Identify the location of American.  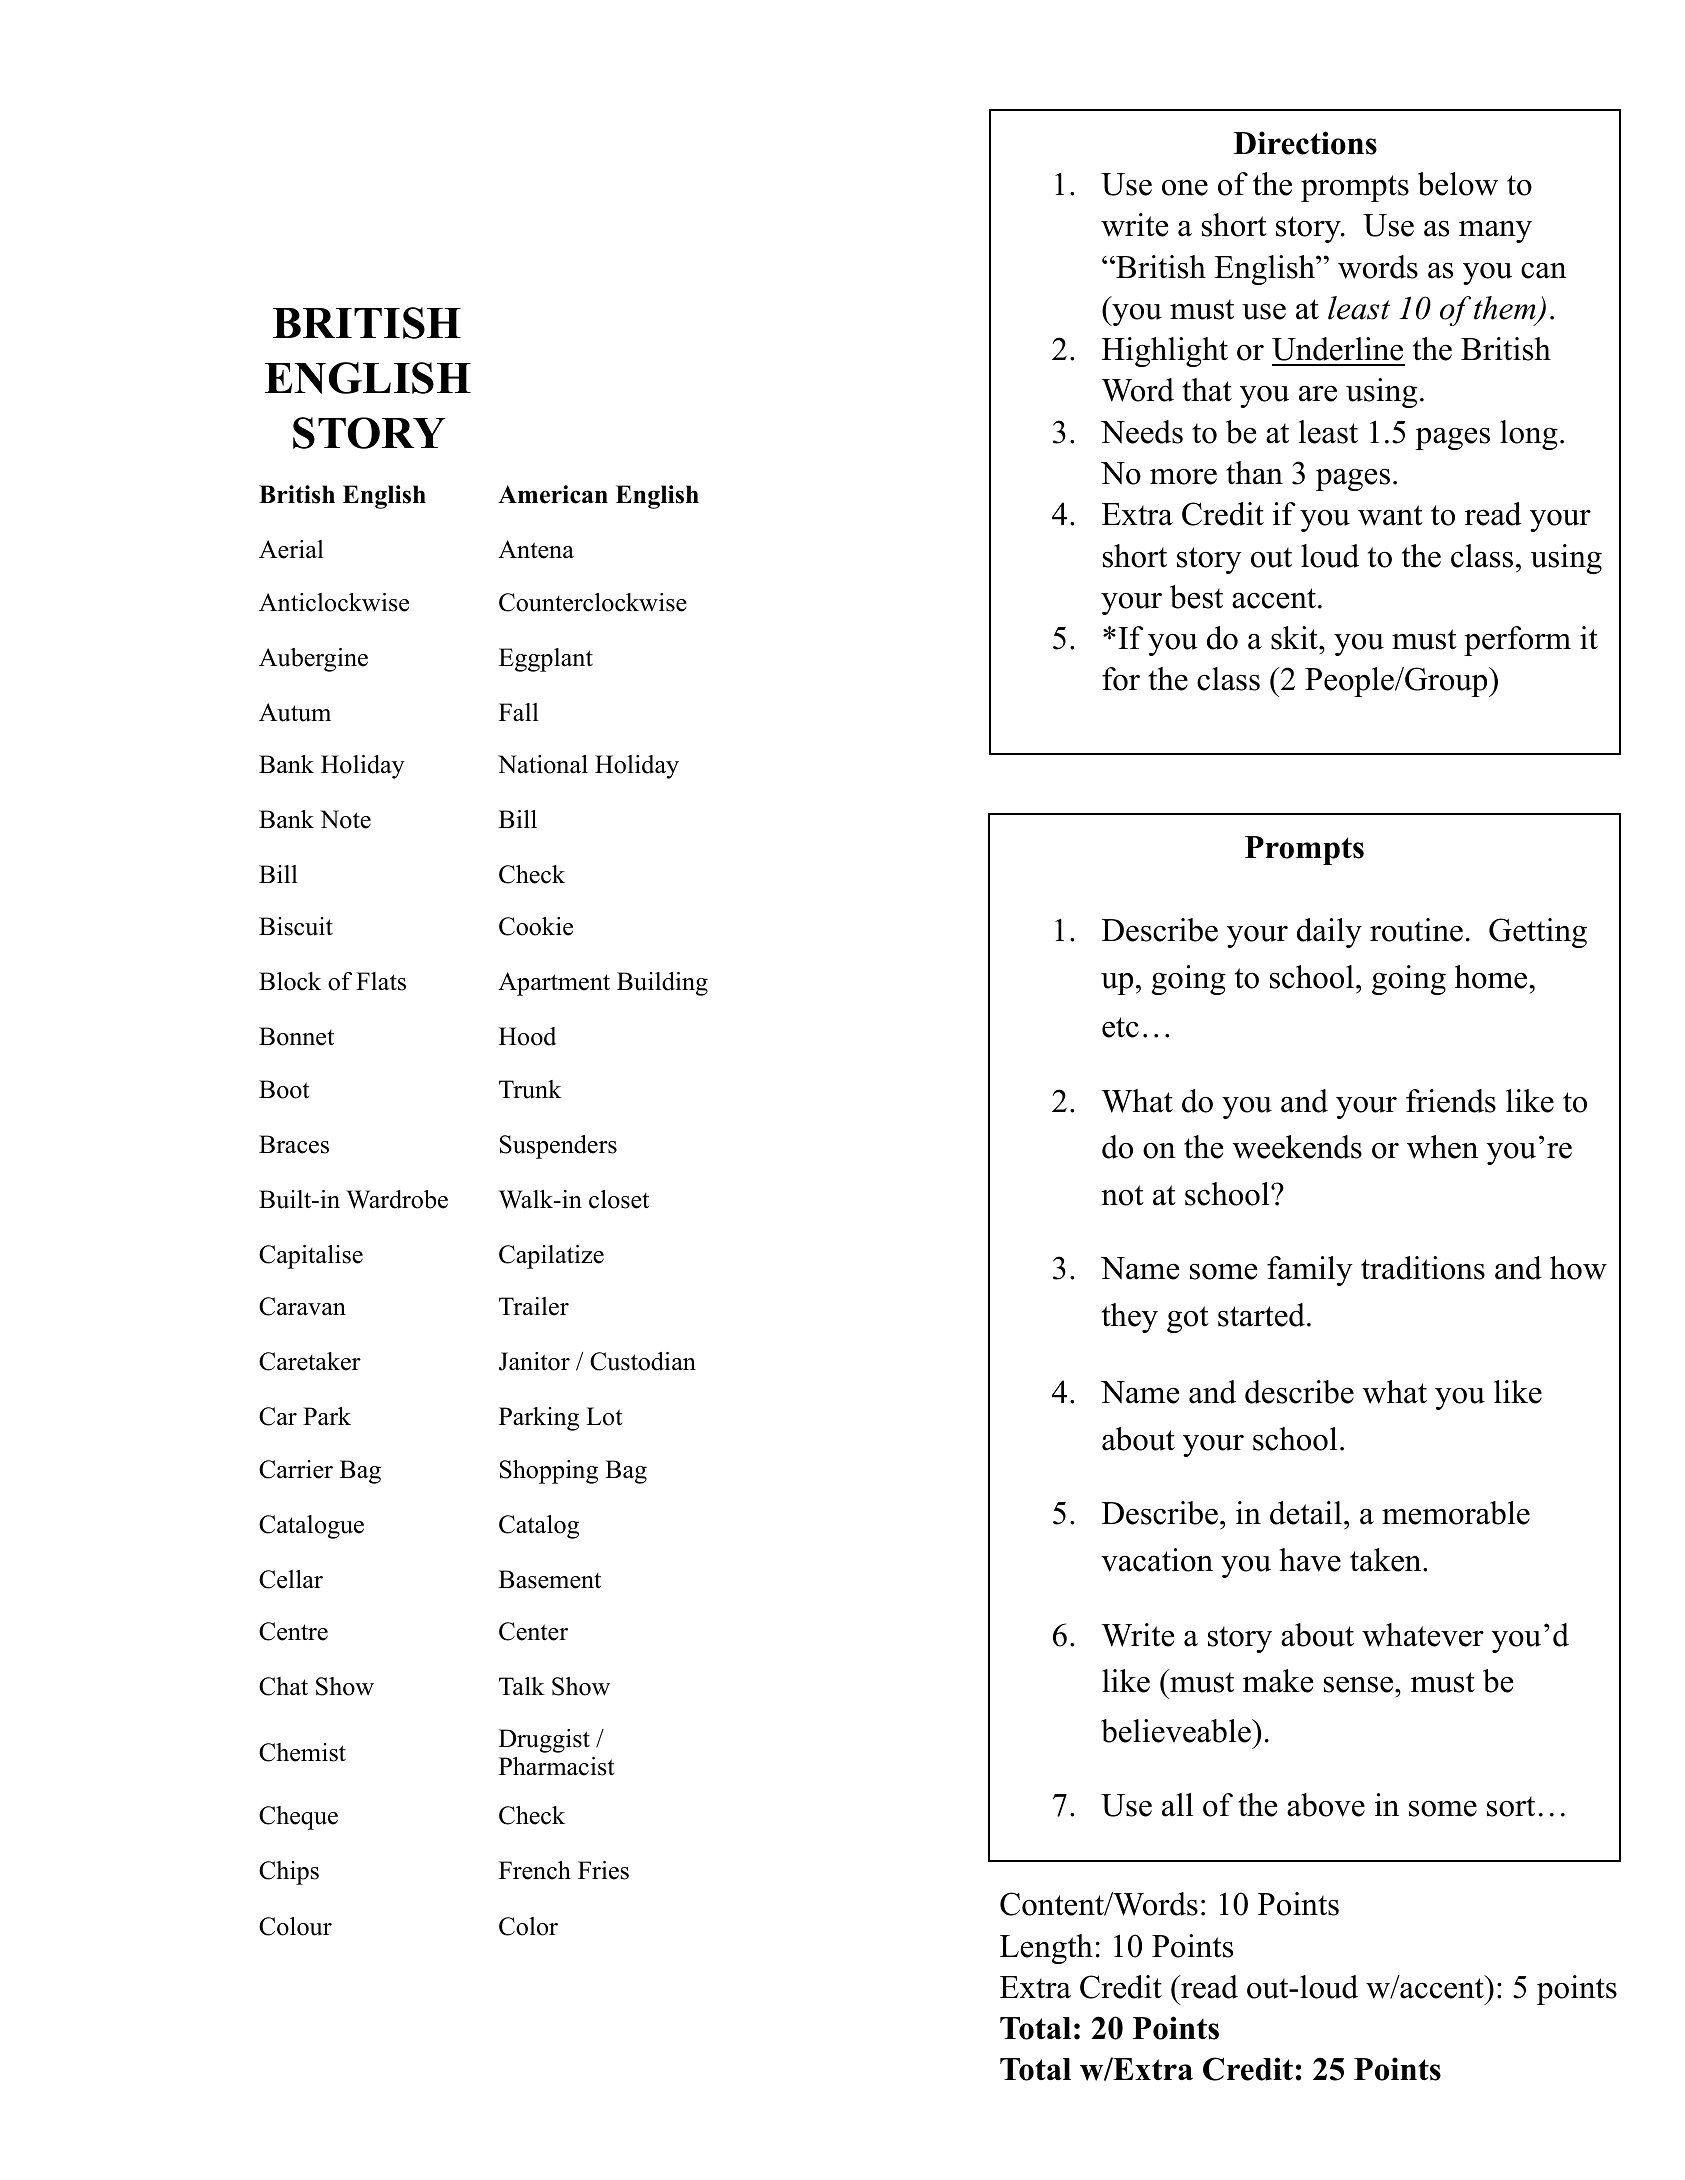
(553, 494).
